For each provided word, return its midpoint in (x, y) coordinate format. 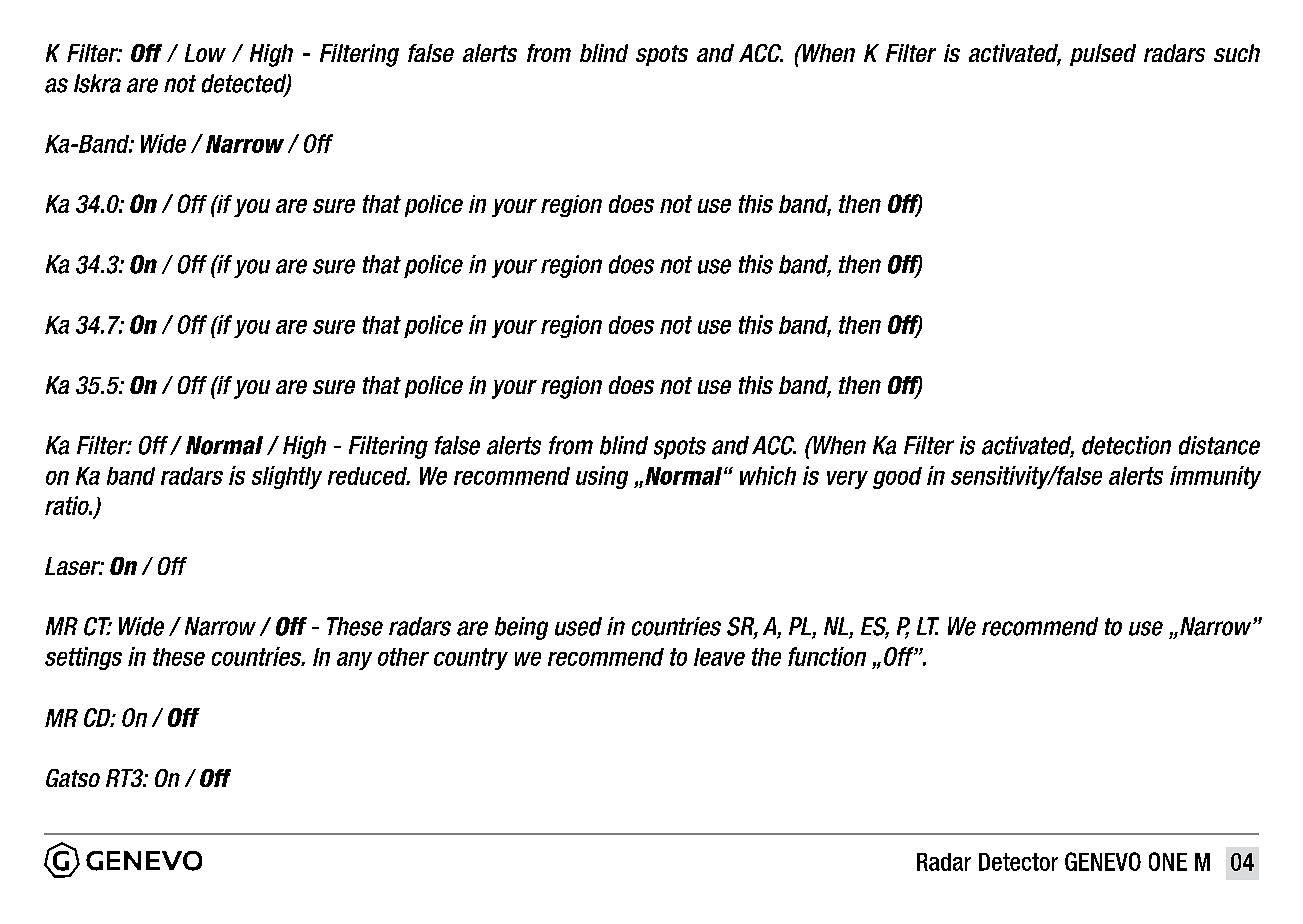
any (354, 661)
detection (1126, 445)
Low (205, 53)
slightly (287, 477)
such (1237, 53)
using (602, 477)
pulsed (1103, 55)
